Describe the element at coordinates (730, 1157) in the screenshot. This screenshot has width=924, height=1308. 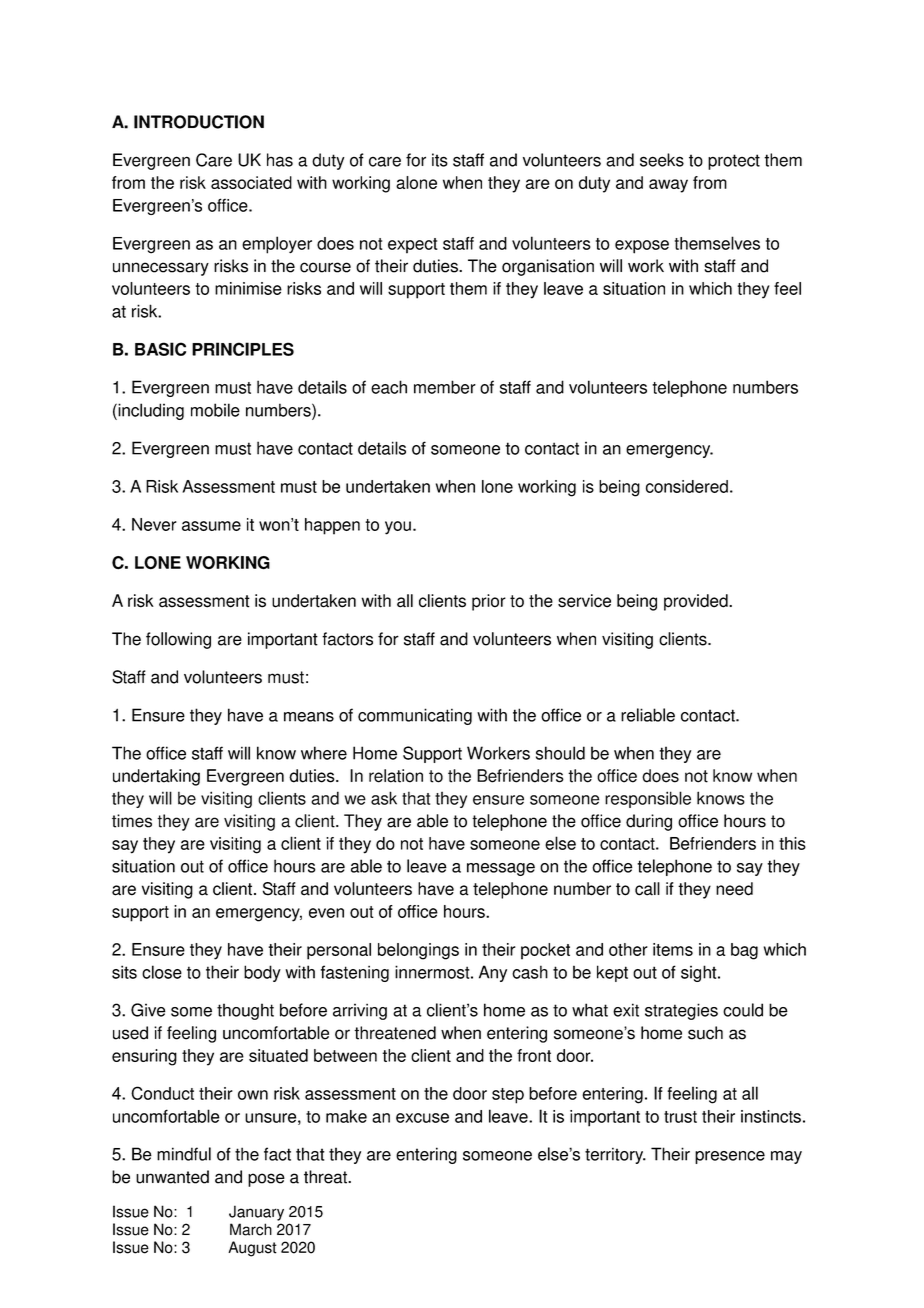
I see `presence` at that location.
